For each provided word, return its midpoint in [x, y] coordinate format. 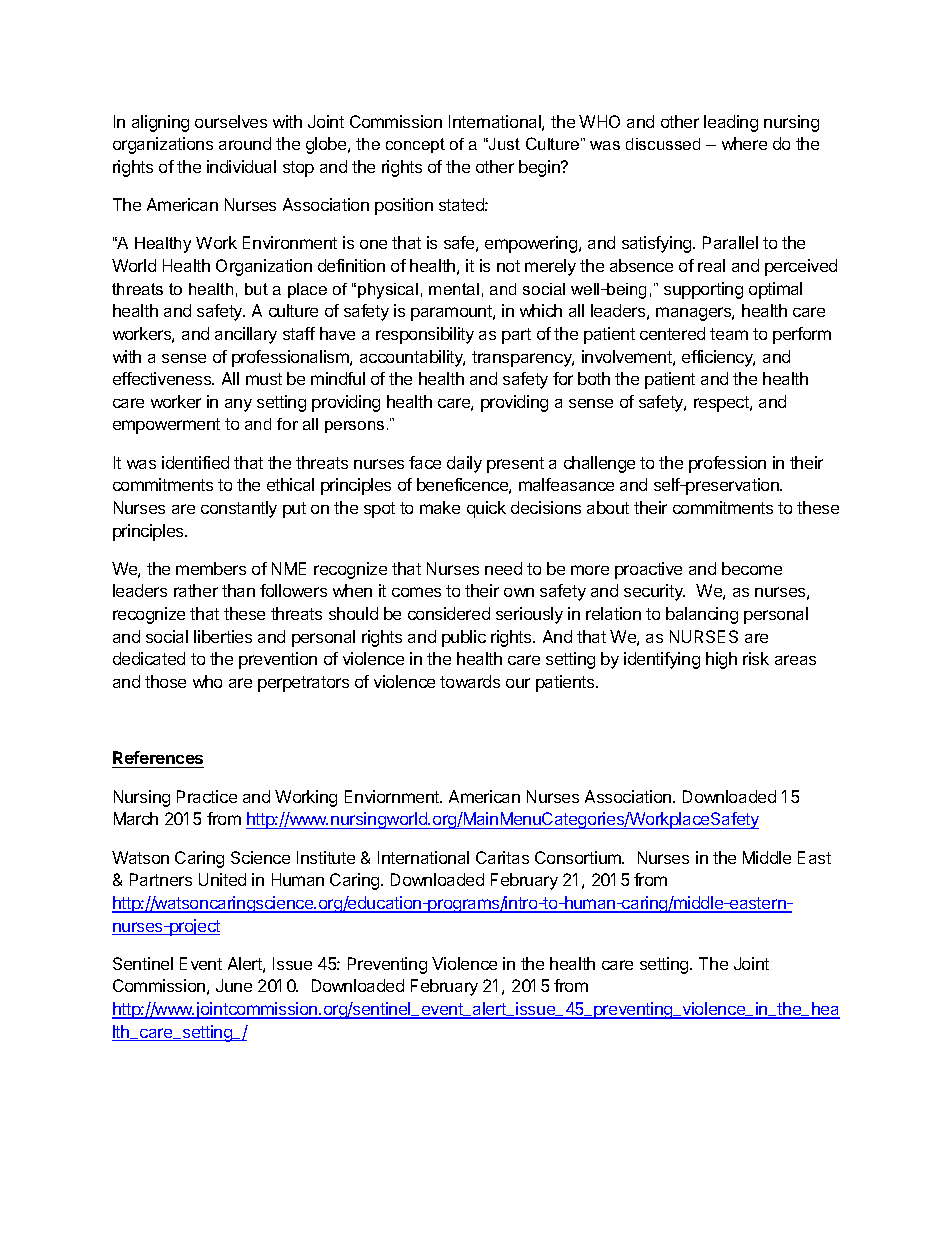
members [211, 568]
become [752, 568]
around [245, 143]
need [503, 568]
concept [415, 145]
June [234, 985]
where [744, 143]
